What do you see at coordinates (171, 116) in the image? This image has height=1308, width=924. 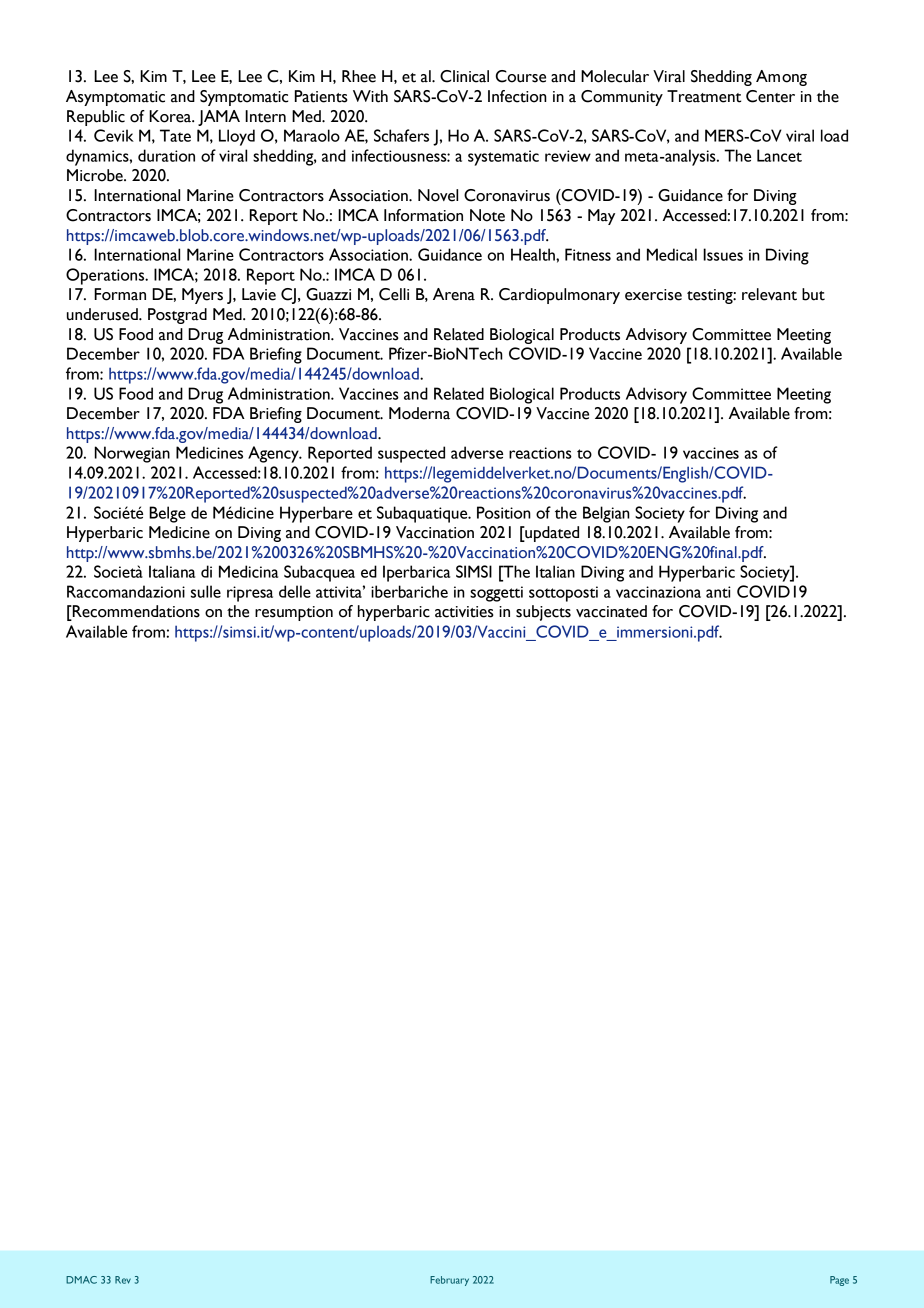 I see `Korea` at bounding box center [171, 116].
